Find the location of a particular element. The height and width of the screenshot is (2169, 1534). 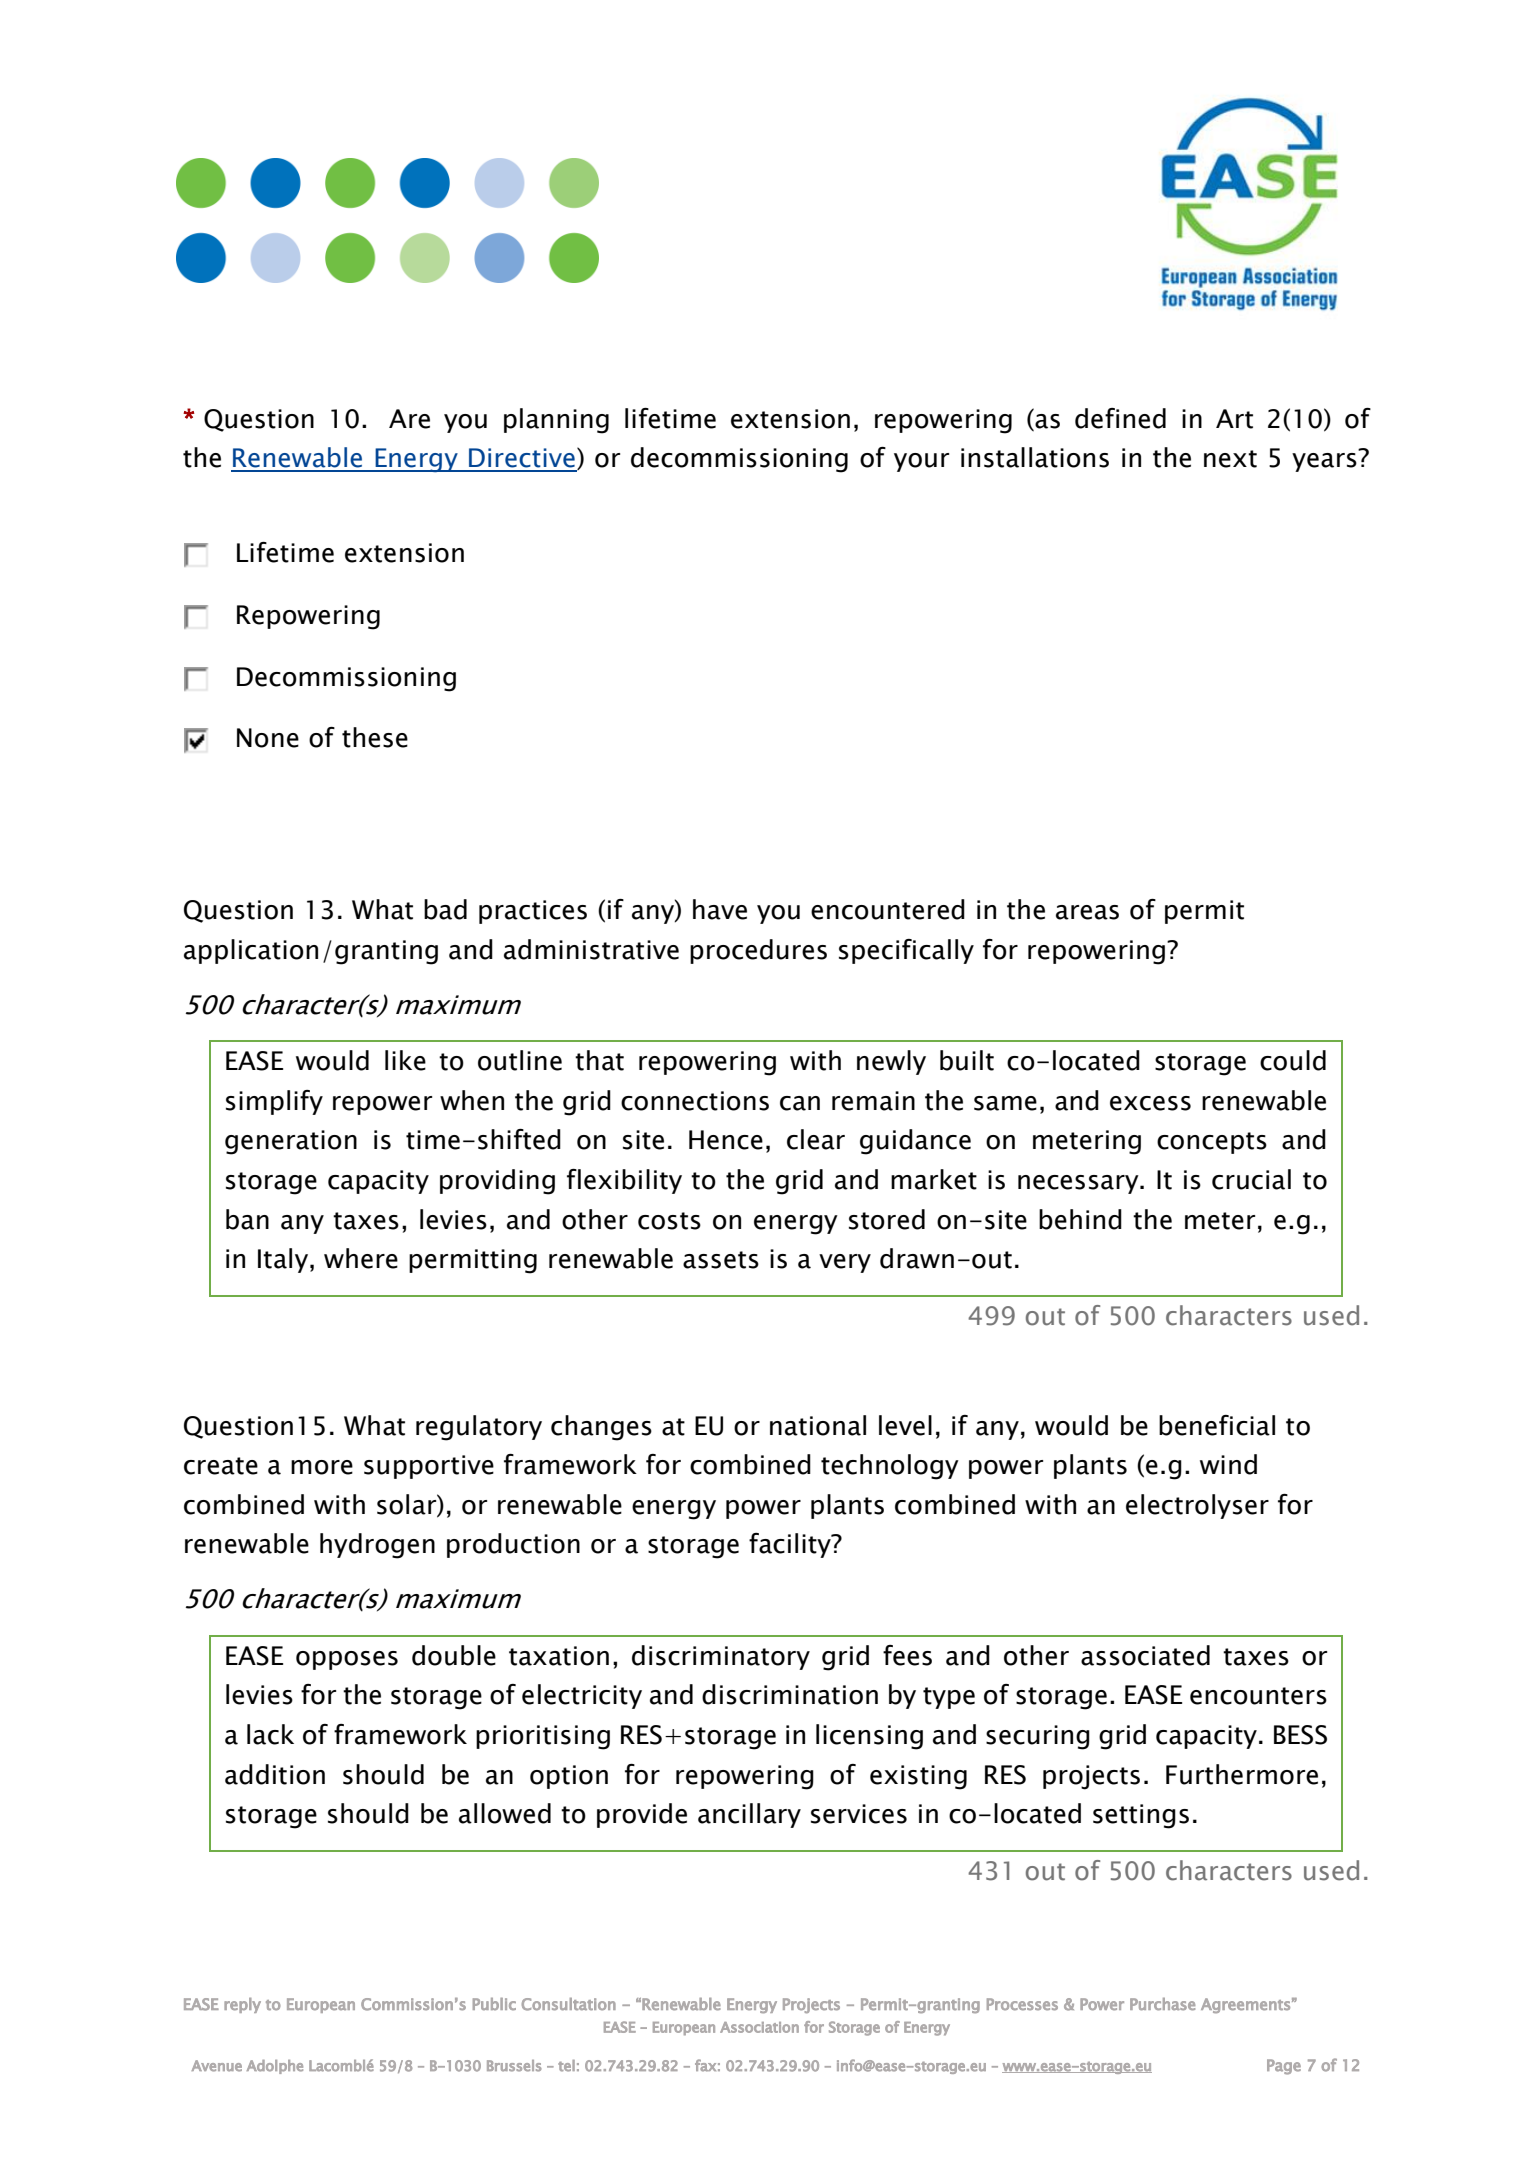

discriminatory is located at coordinates (721, 1657).
